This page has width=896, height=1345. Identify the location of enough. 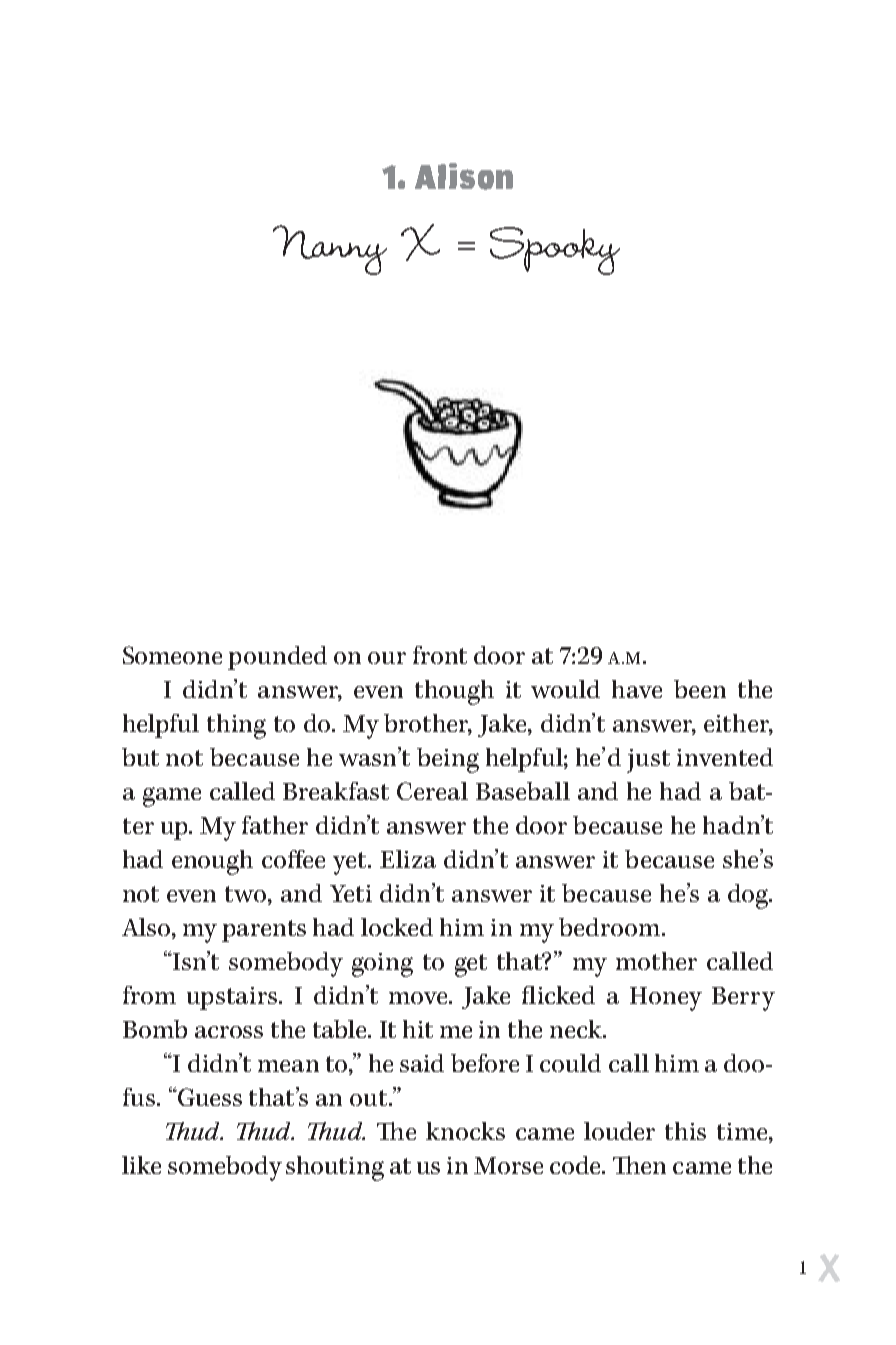
(212, 862).
